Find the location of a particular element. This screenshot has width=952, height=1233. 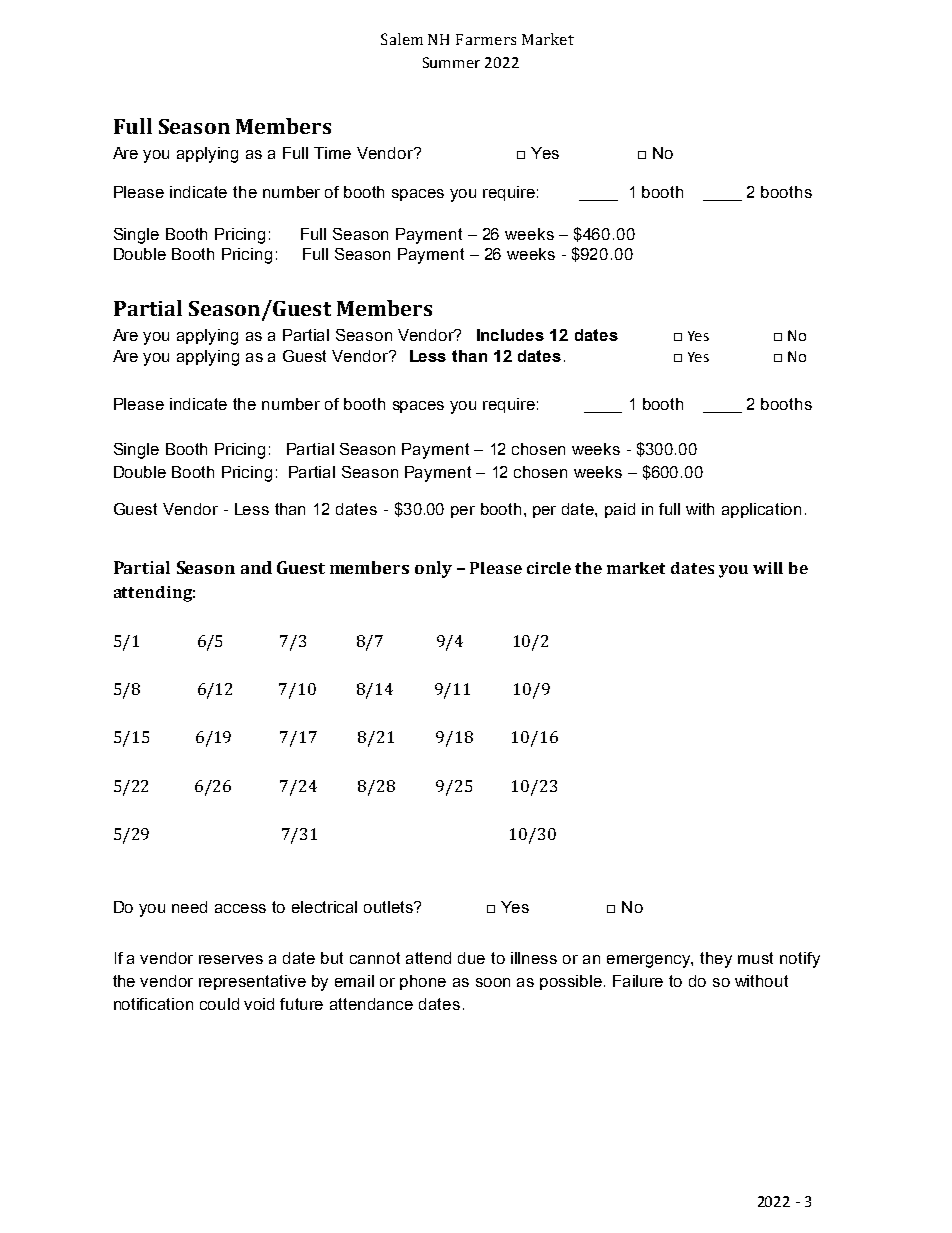

Summer is located at coordinates (451, 62).
